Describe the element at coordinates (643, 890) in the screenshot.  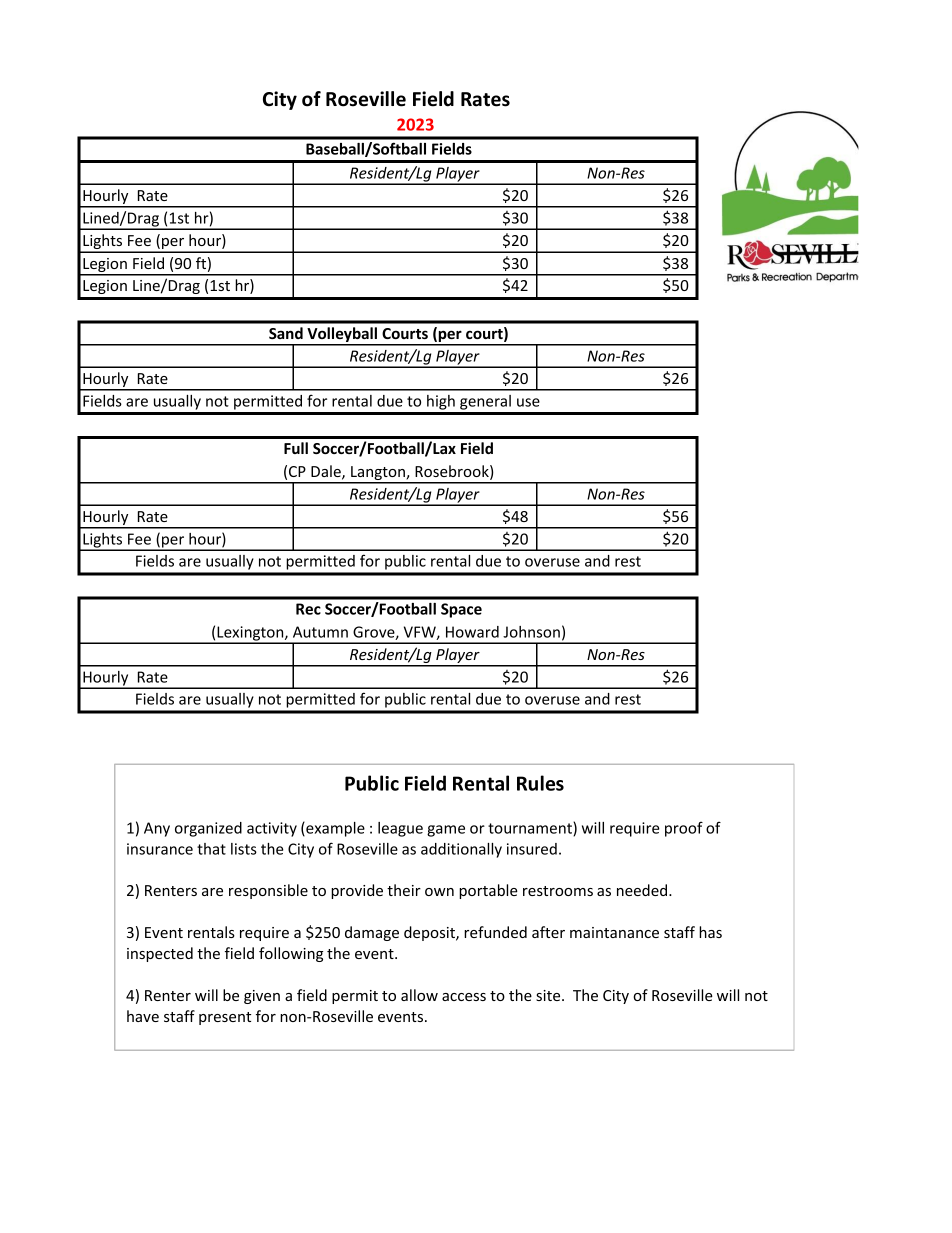
I see `needed` at that location.
